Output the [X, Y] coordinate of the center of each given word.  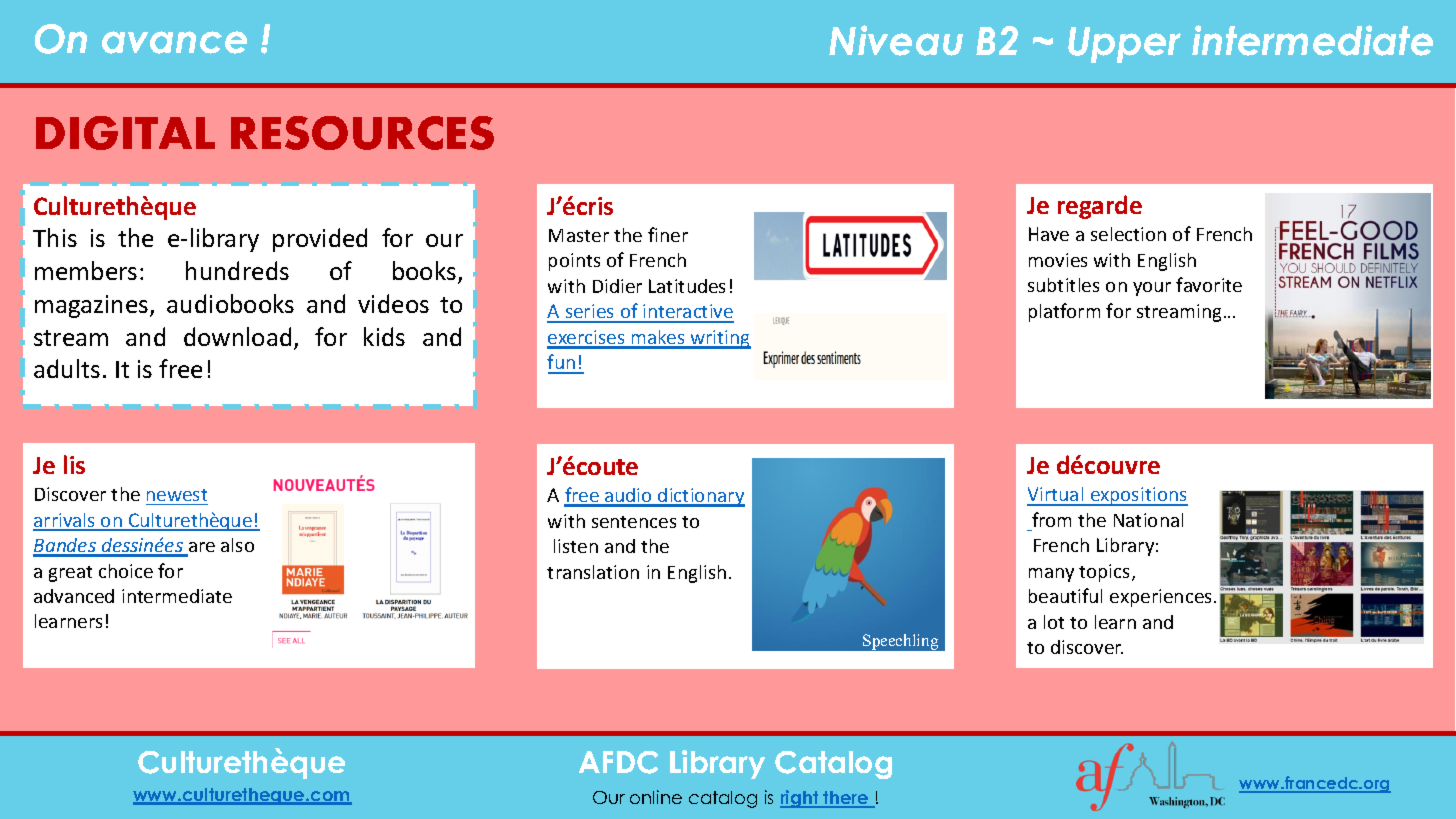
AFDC [618, 762]
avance [174, 42]
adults [67, 368]
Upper [1124, 45]
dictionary [701, 497]
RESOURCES [362, 133]
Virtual [1056, 496]
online [656, 797]
